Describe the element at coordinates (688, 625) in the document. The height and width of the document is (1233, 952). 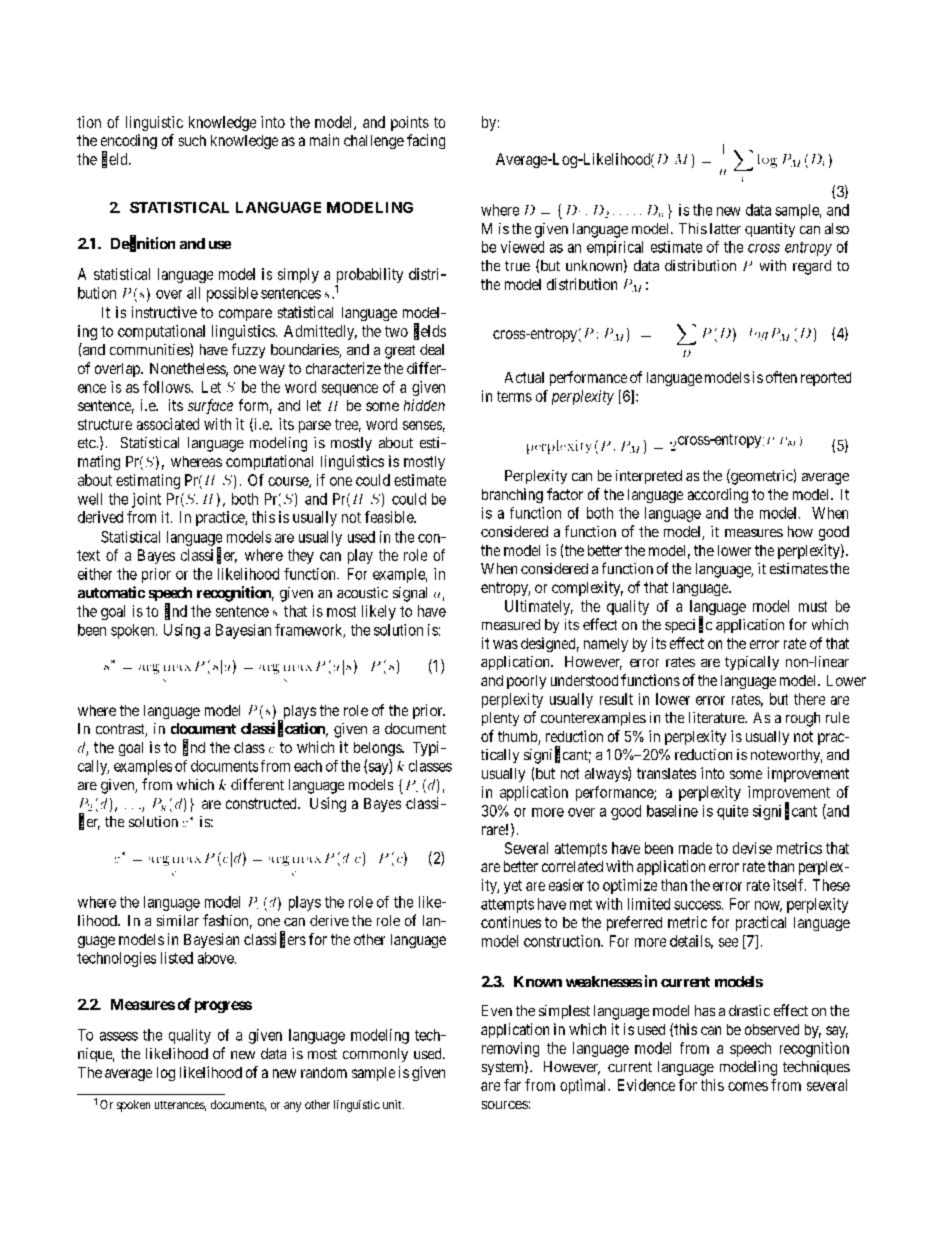
I see `specific` at that location.
